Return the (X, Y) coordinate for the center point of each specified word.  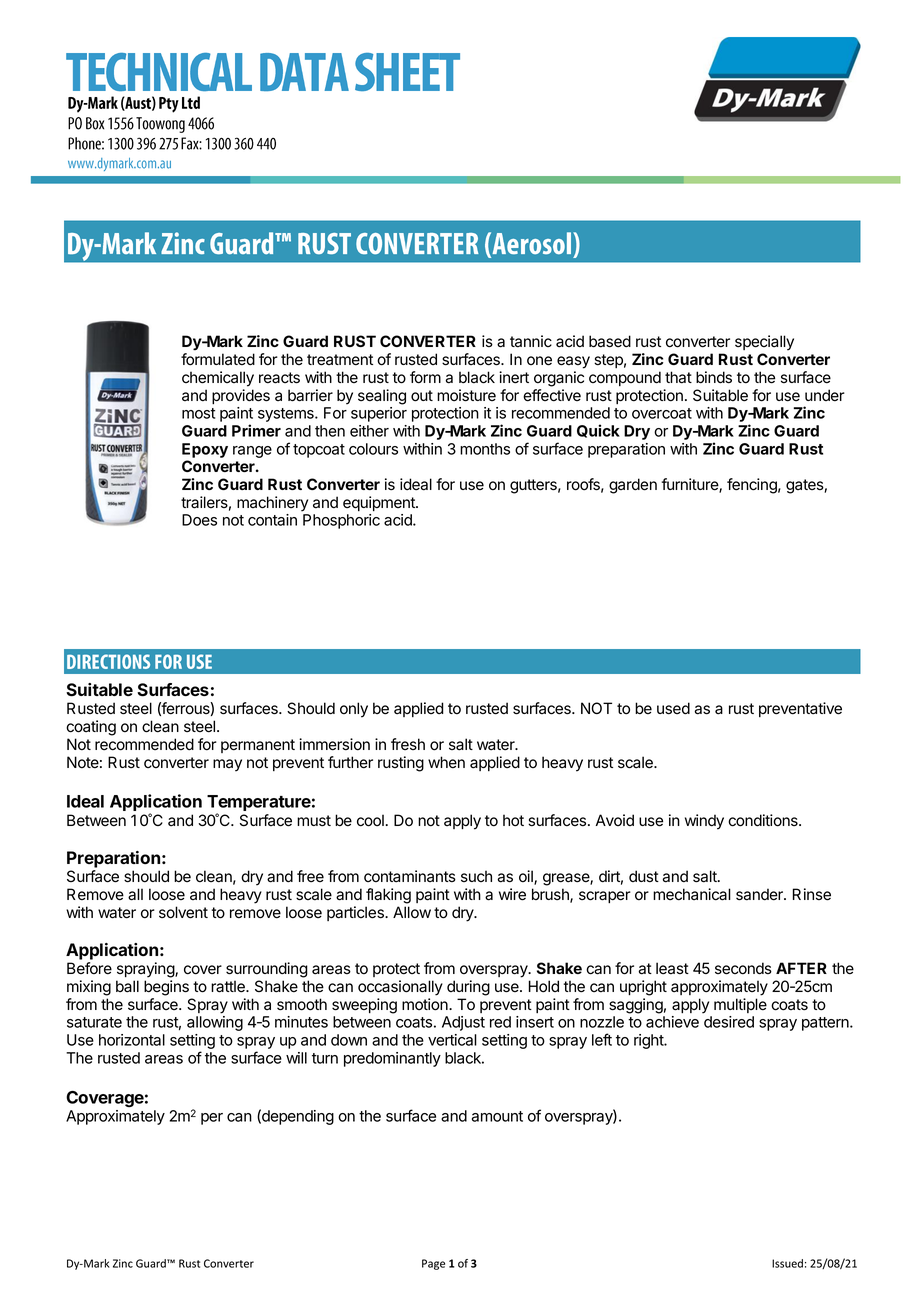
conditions (764, 820)
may (227, 765)
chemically (218, 379)
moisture (466, 395)
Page (433, 1264)
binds (714, 377)
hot (513, 820)
